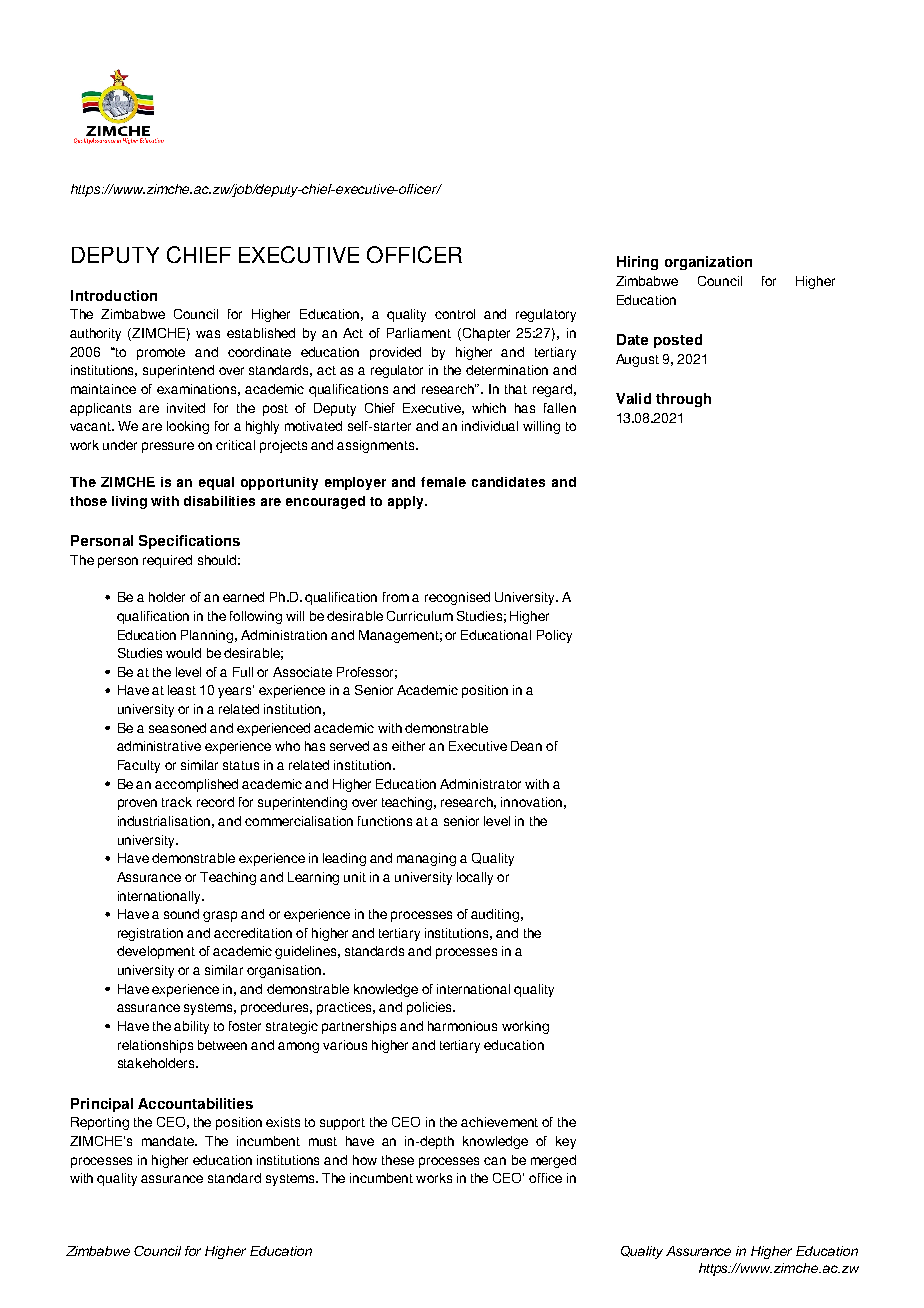 The width and height of the screenshot is (924, 1308). I want to click on proven, so click(137, 804).
